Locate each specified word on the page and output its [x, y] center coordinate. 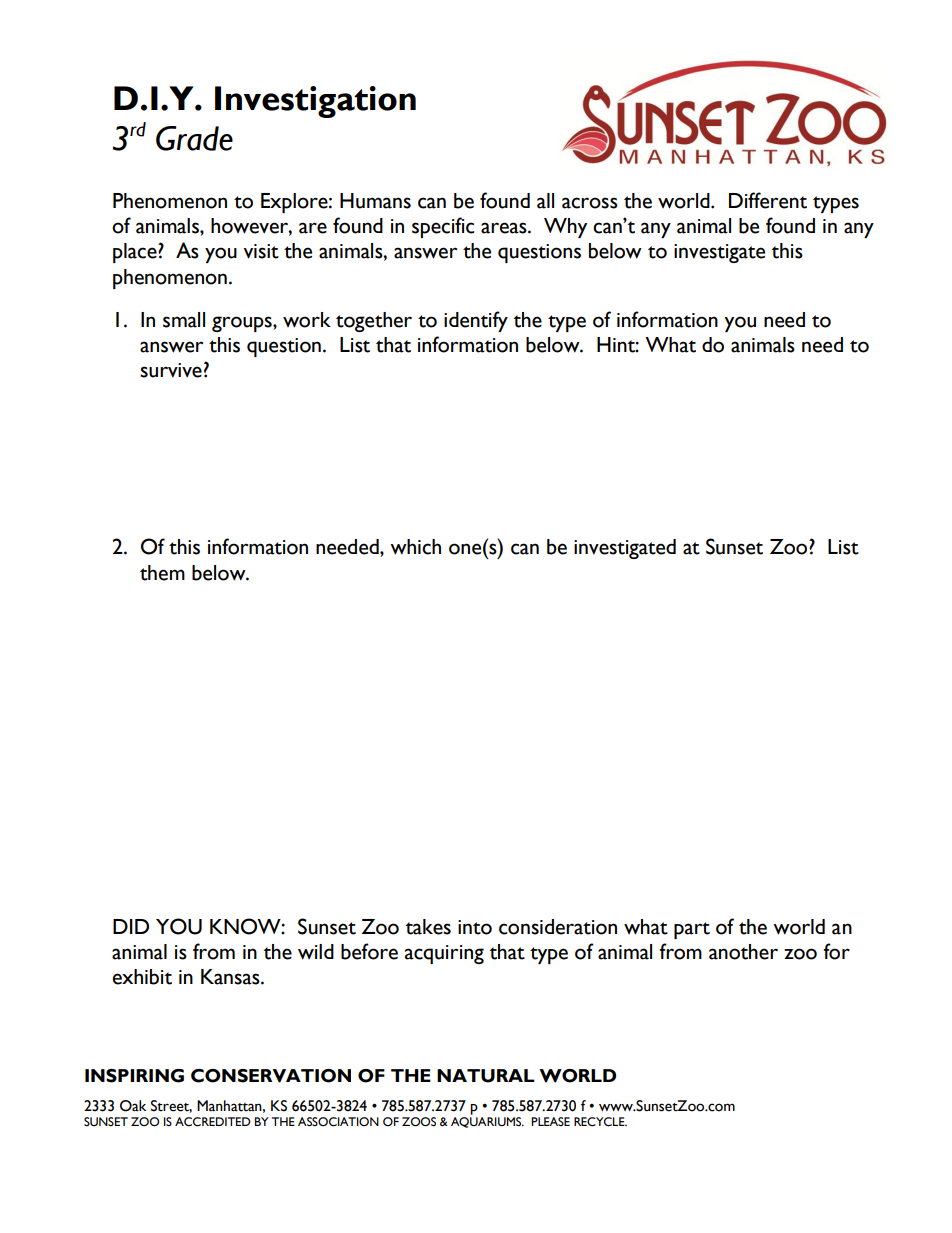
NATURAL [486, 1076]
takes [428, 927]
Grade [194, 138]
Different [768, 200]
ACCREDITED [213, 1122]
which [415, 547]
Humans [375, 201]
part [692, 930]
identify [476, 321]
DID [131, 926]
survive [171, 370]
